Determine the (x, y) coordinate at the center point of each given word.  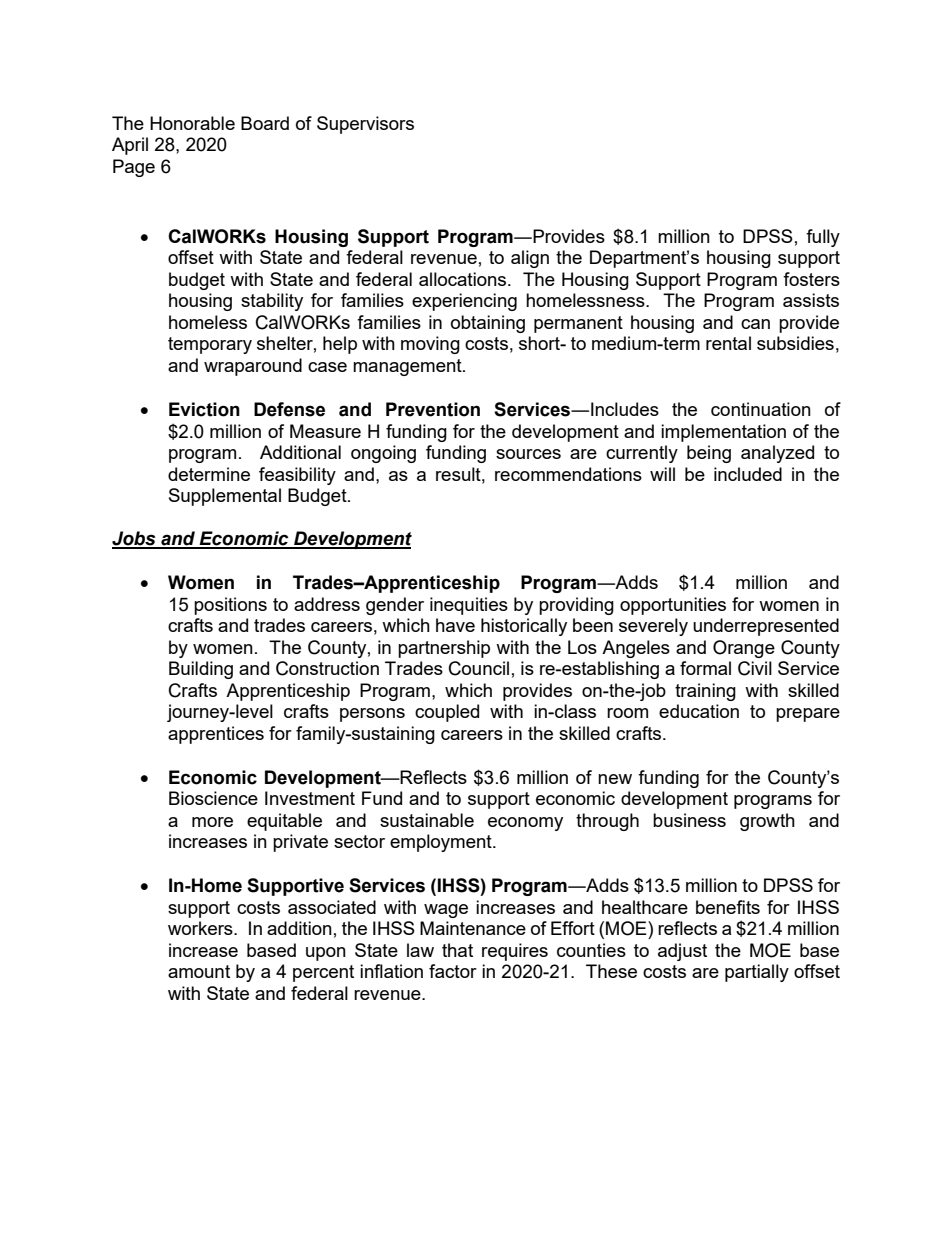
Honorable (192, 123)
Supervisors (365, 125)
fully (823, 238)
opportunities (673, 606)
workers (201, 928)
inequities (469, 606)
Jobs (135, 539)
